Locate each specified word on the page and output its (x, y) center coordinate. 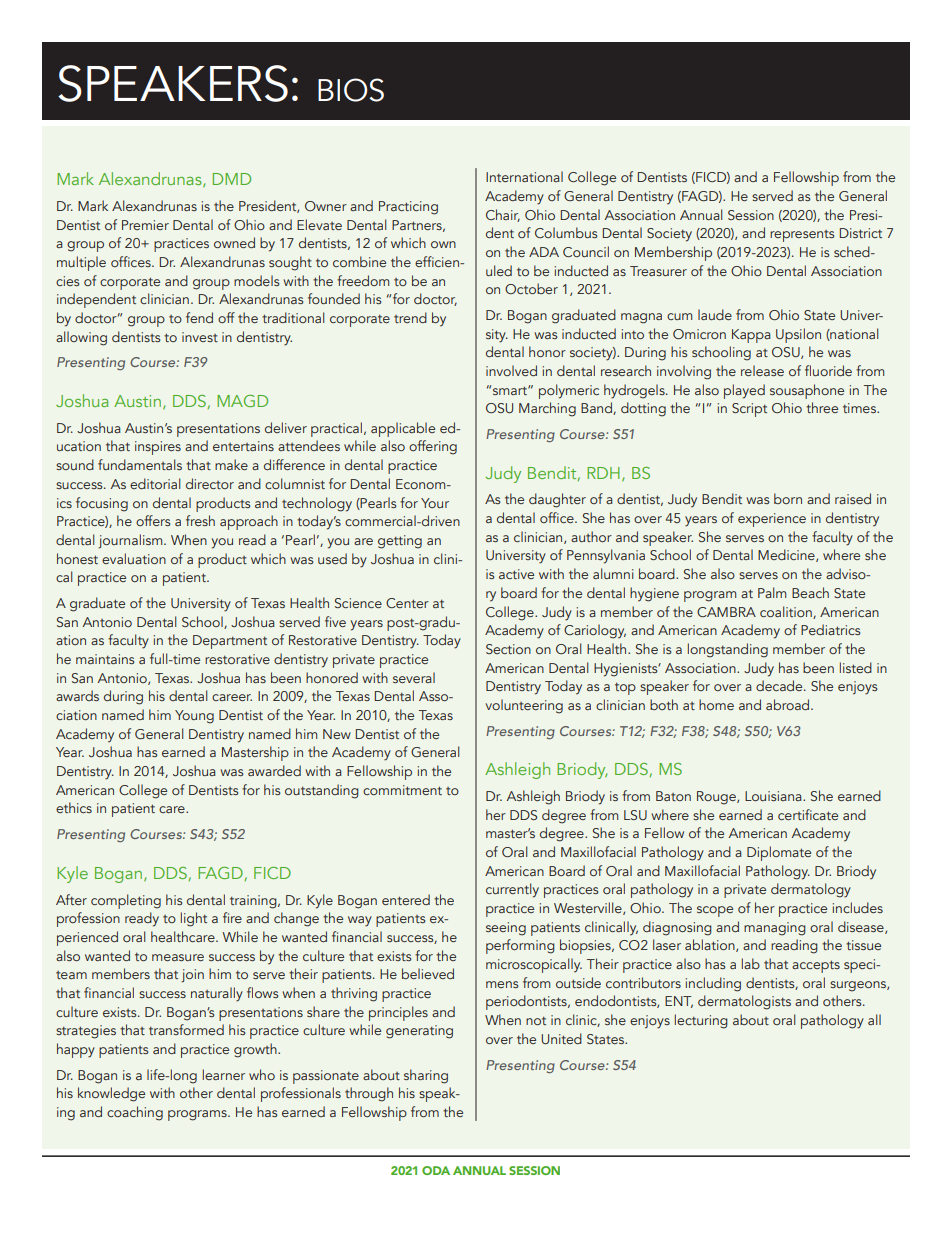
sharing (426, 1076)
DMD (232, 179)
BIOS (351, 90)
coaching (135, 1113)
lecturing (701, 1021)
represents (802, 236)
